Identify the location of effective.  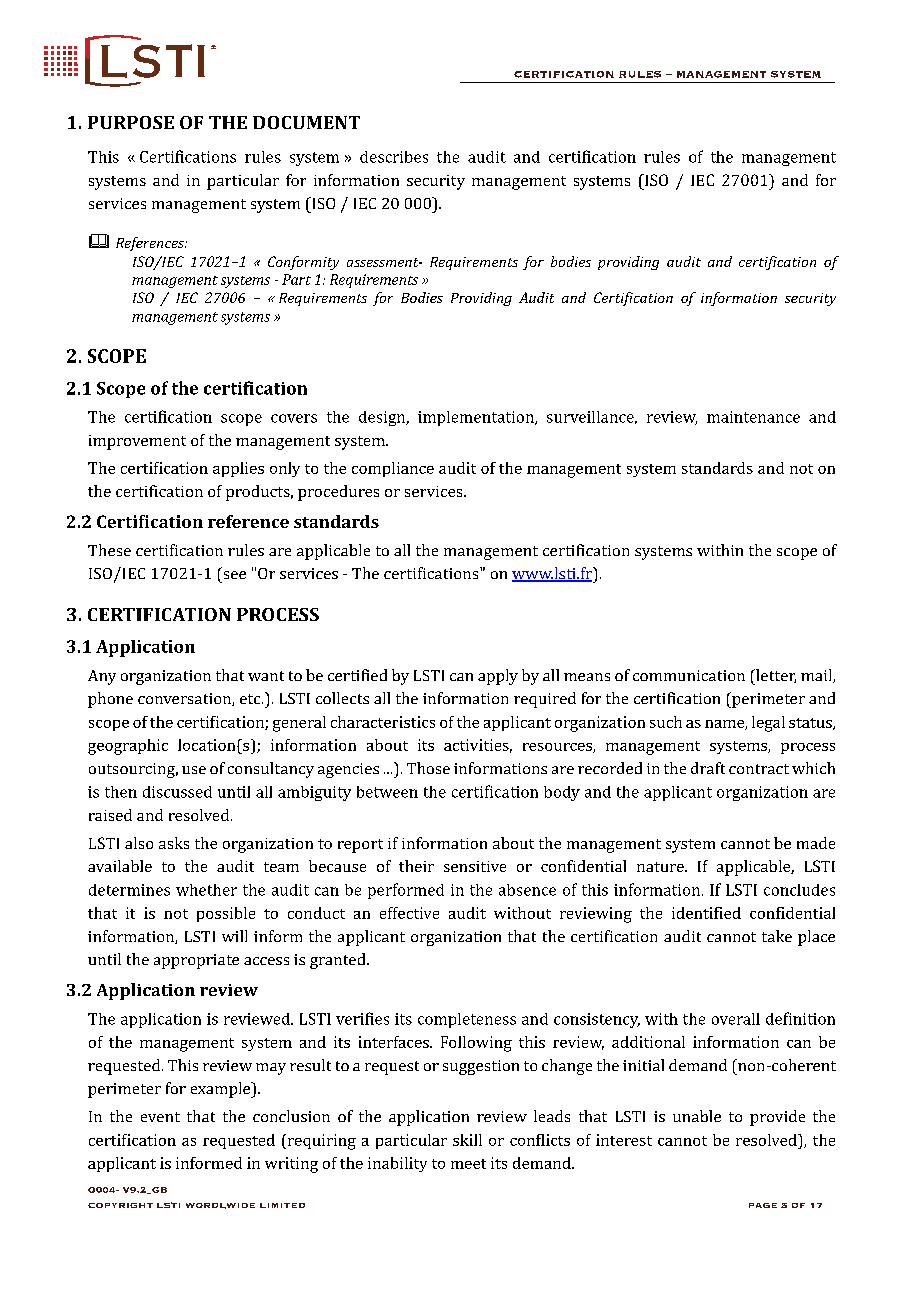
(409, 913).
